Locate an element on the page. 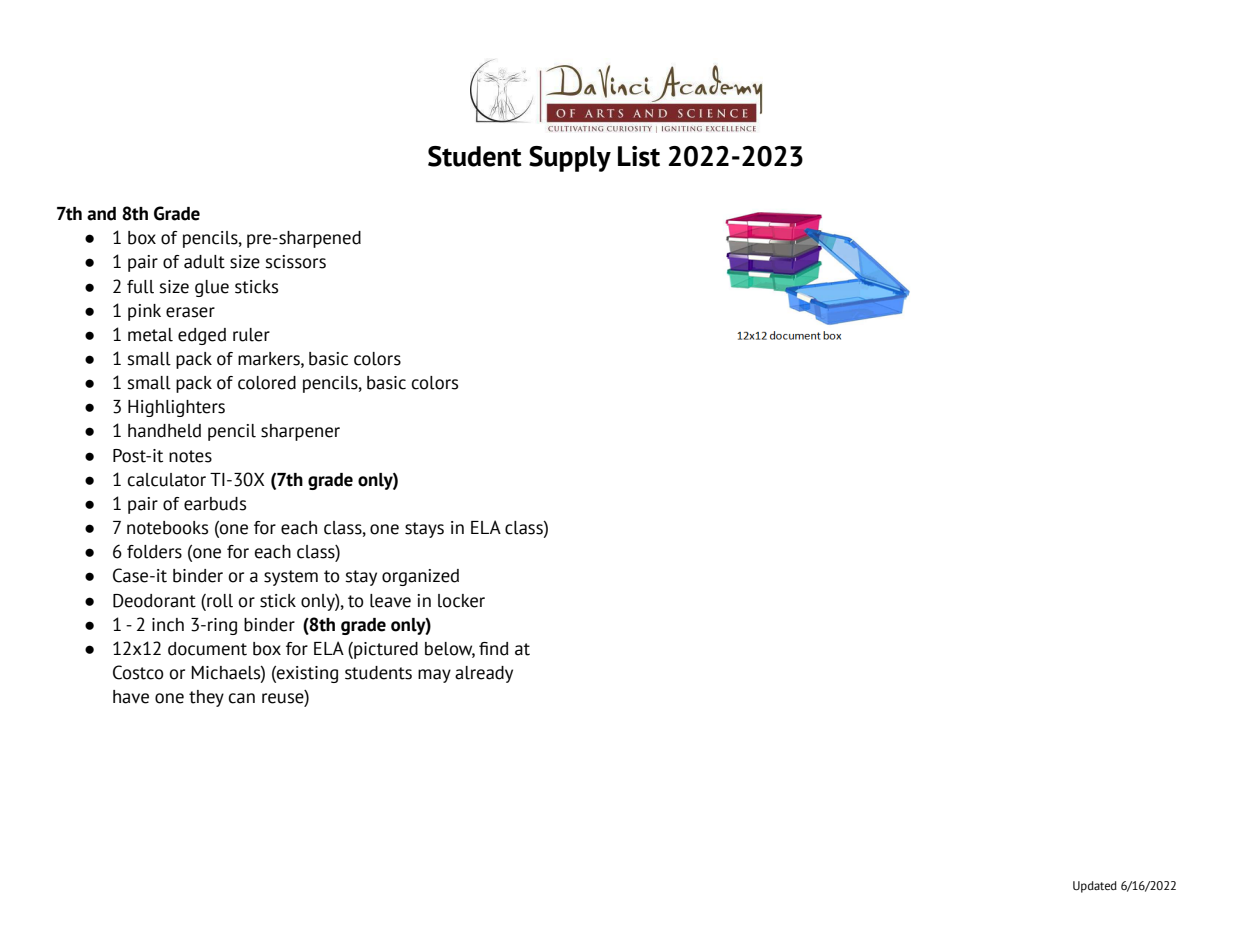 The height and width of the image is (952, 1233). find is located at coordinates (493, 649).
